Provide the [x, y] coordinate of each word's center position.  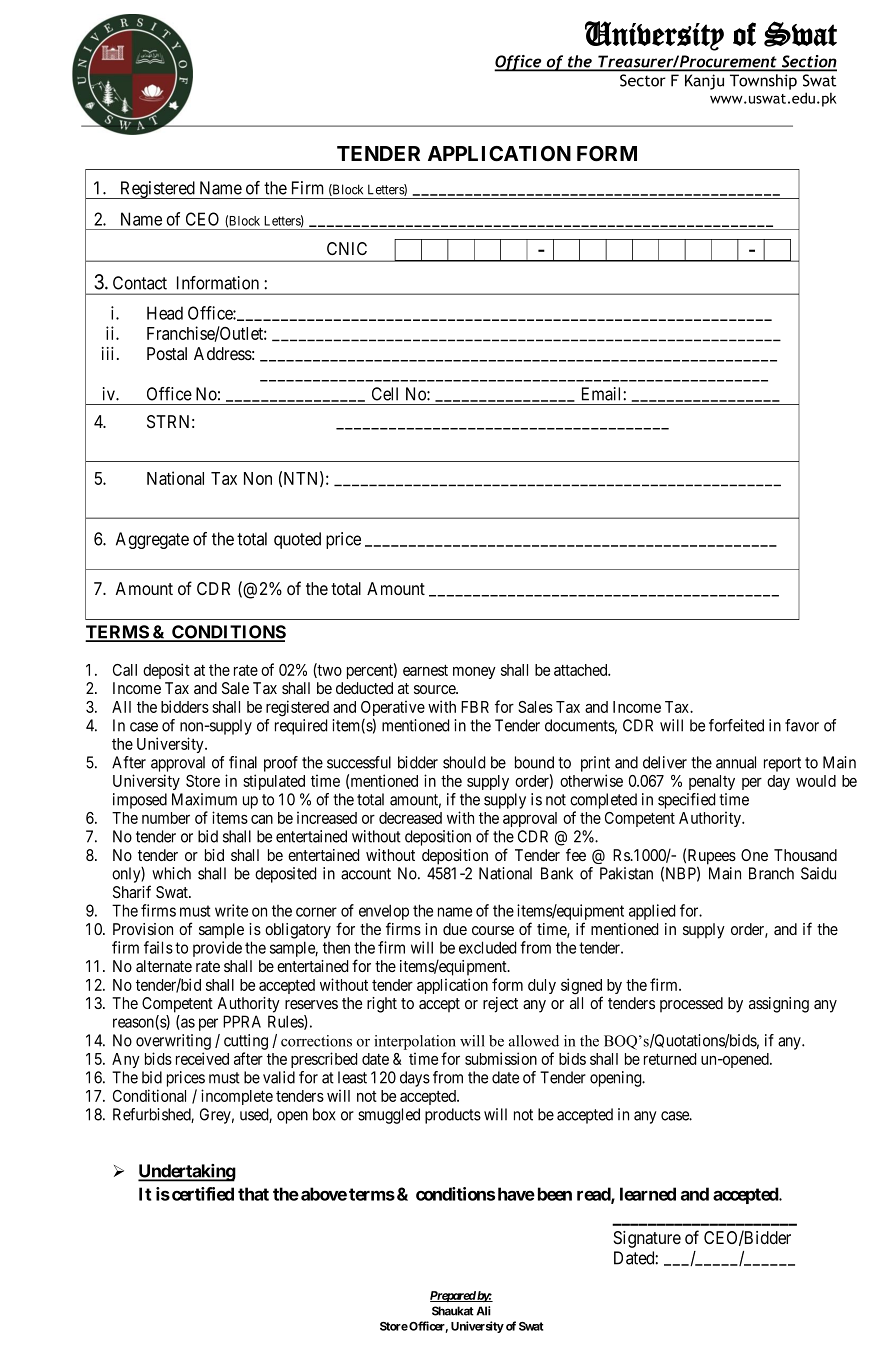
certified [203, 1194]
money [474, 672]
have [516, 1194]
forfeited [736, 725]
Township [763, 82]
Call [125, 670]
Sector [642, 80]
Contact [140, 283]
